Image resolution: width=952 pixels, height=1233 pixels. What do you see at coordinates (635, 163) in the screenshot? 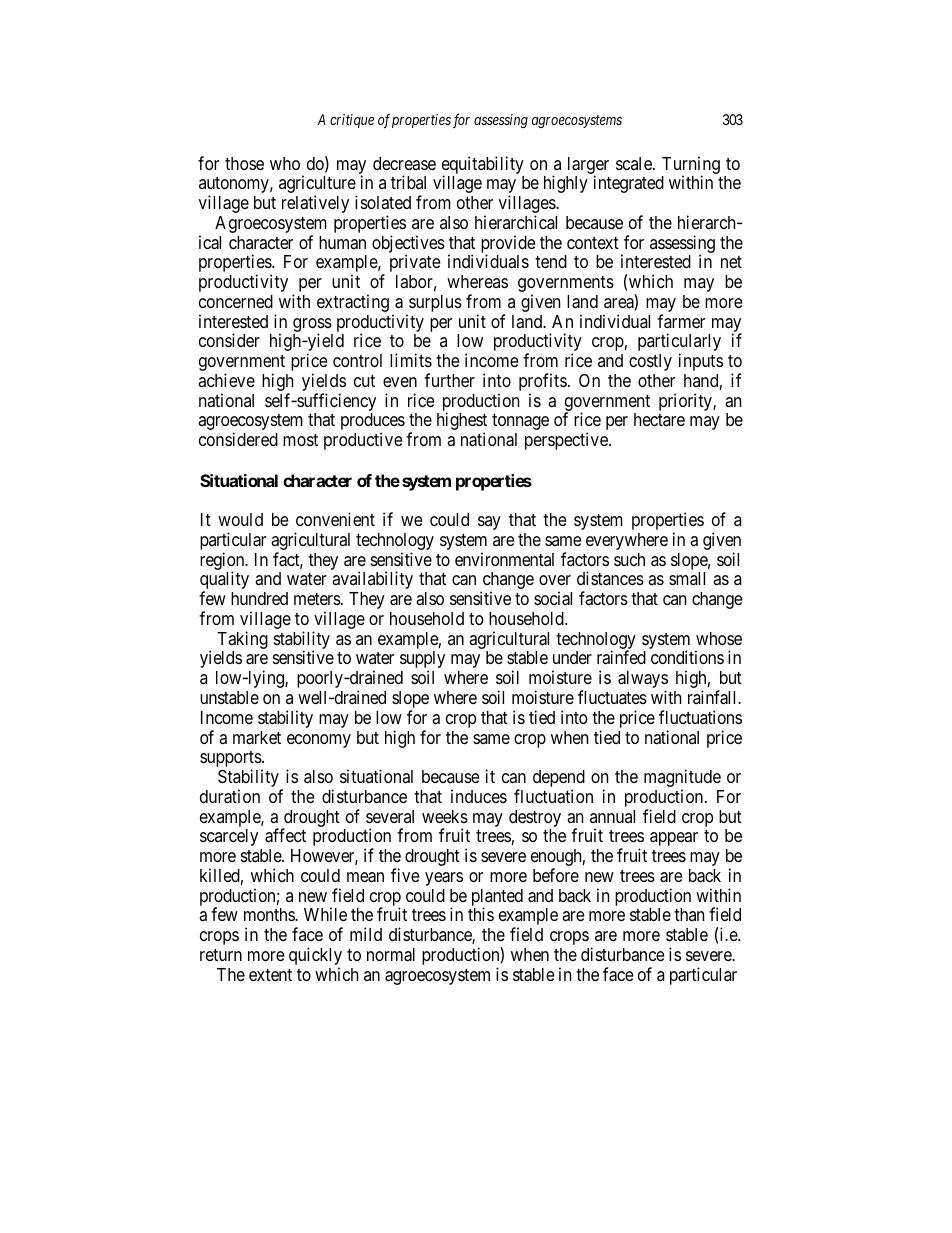
I see `scale` at bounding box center [635, 163].
